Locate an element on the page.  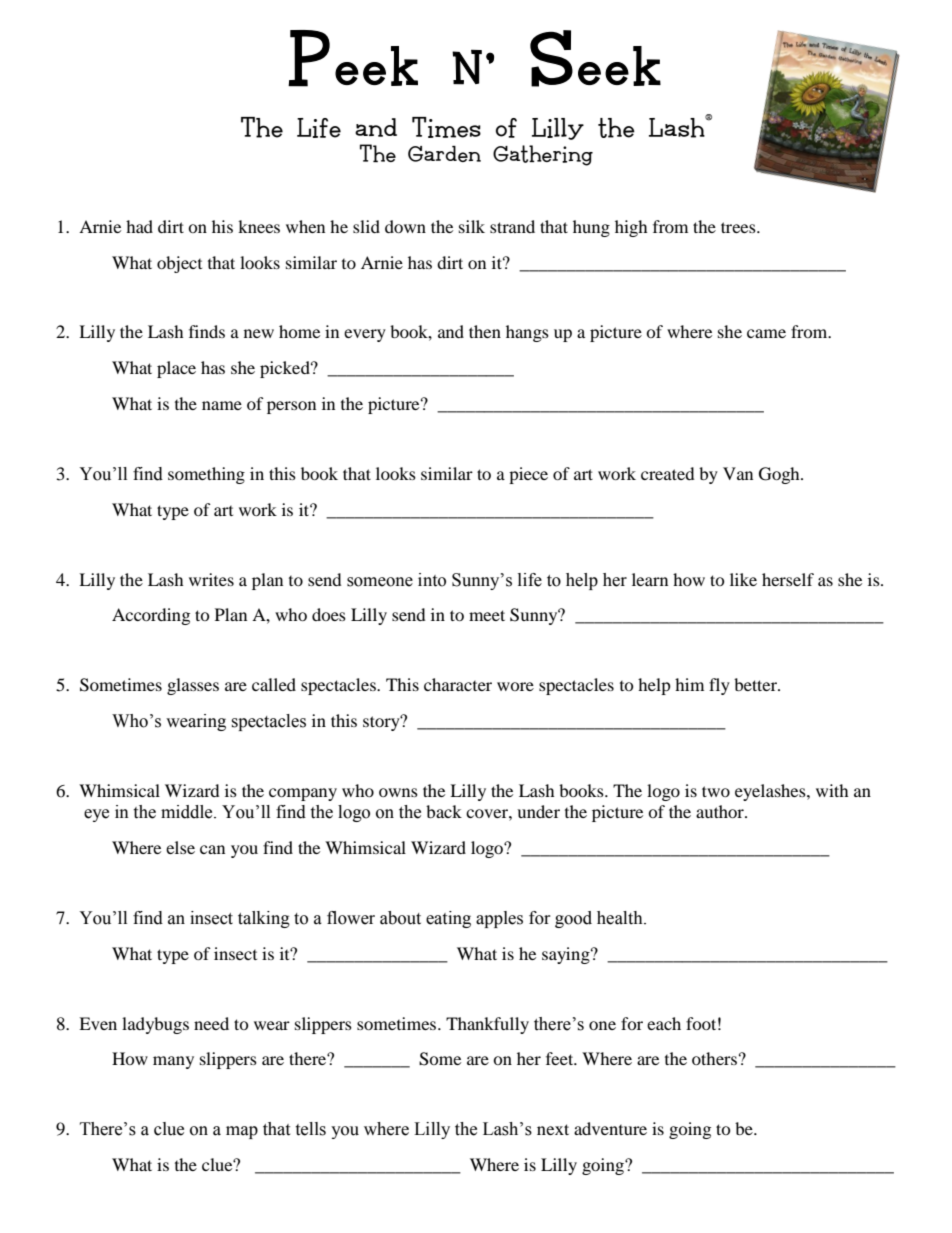
According is located at coordinates (151, 616).
